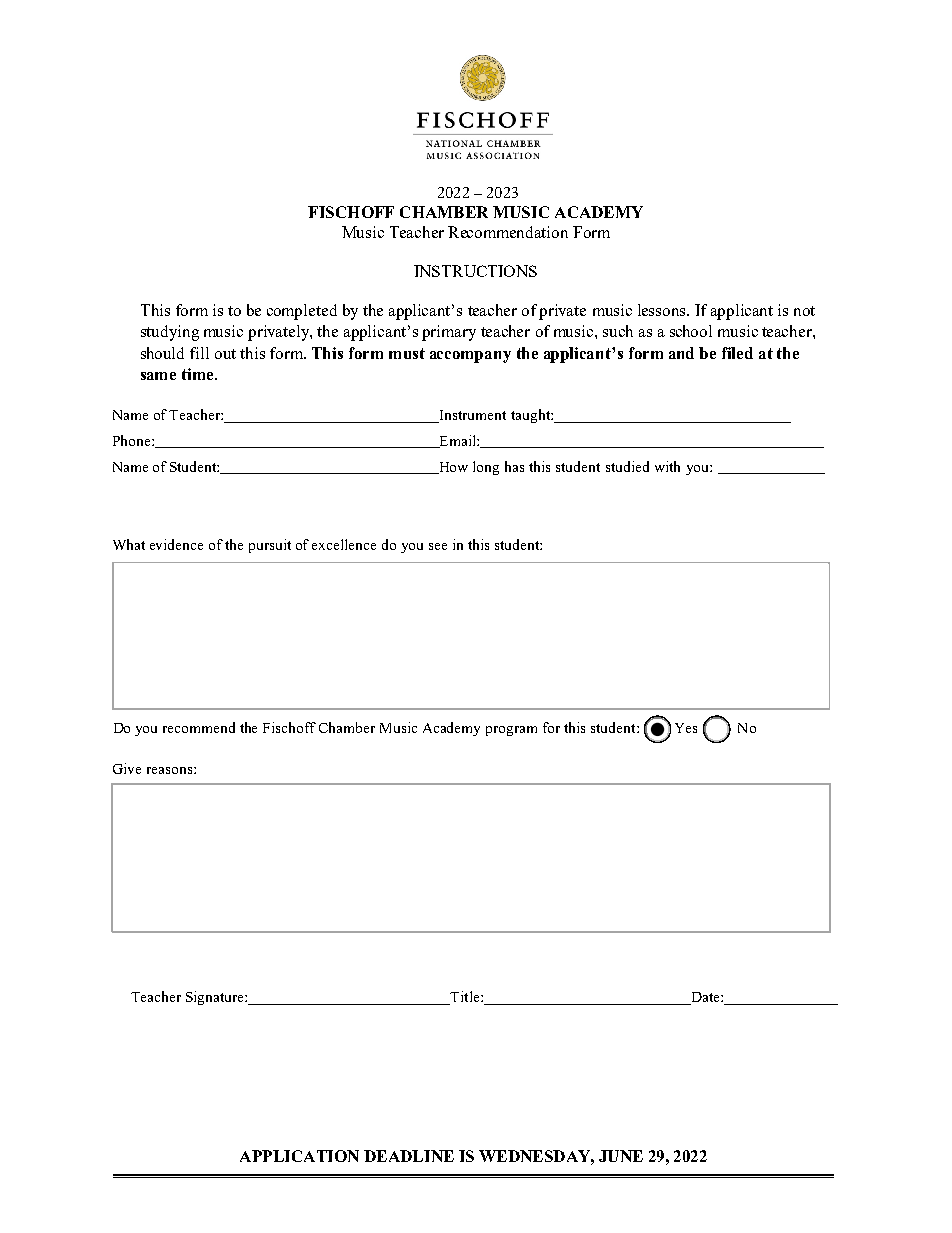 Image resolution: width=952 pixels, height=1233 pixels. What do you see at coordinates (705, 998) in the screenshot?
I see `Date` at bounding box center [705, 998].
